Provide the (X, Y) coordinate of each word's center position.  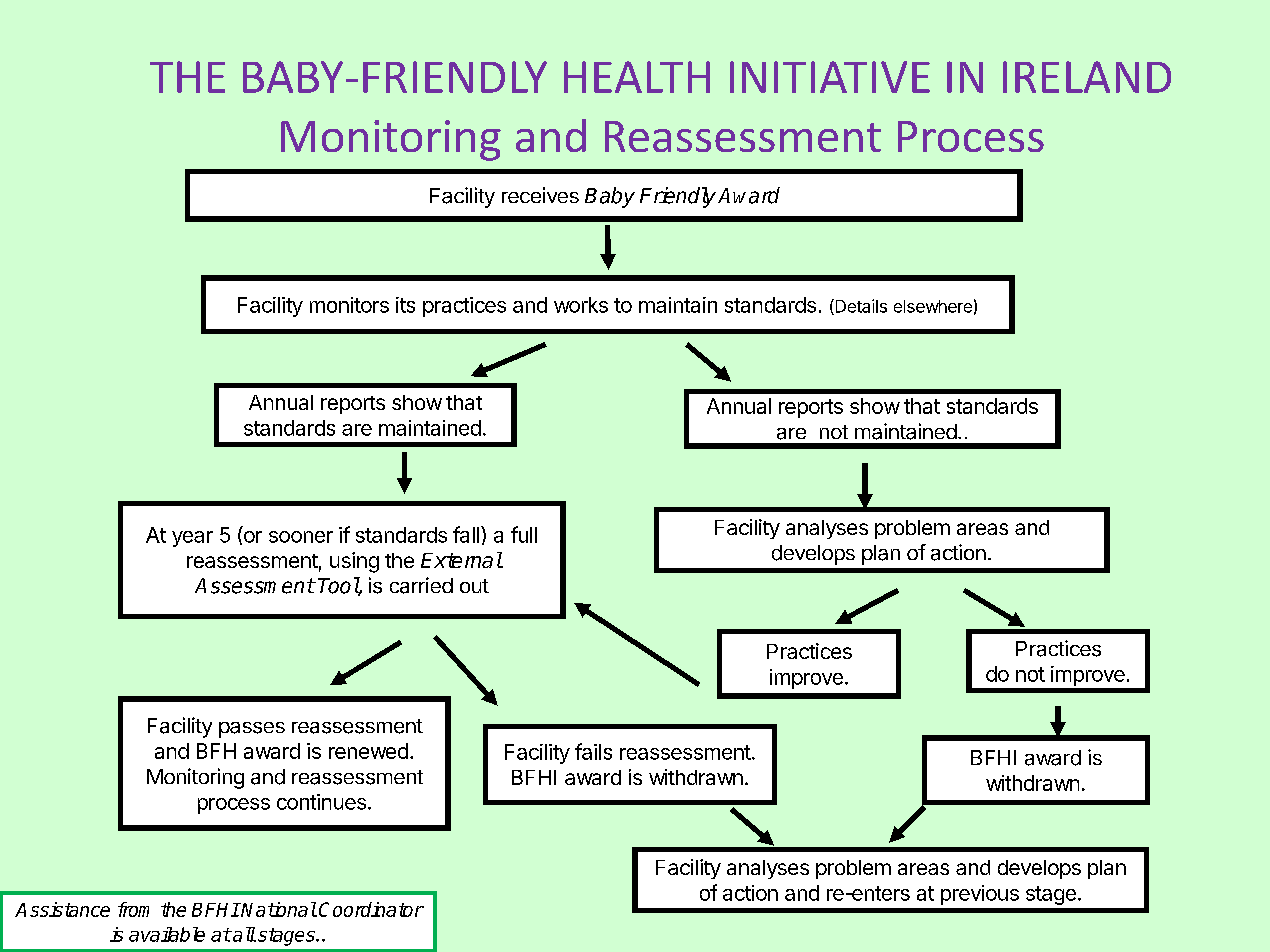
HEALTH (637, 77)
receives (540, 195)
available (167, 934)
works (581, 305)
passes (252, 730)
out (474, 586)
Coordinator (371, 909)
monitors (349, 305)
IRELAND (1087, 77)
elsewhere (933, 306)
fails (593, 751)
